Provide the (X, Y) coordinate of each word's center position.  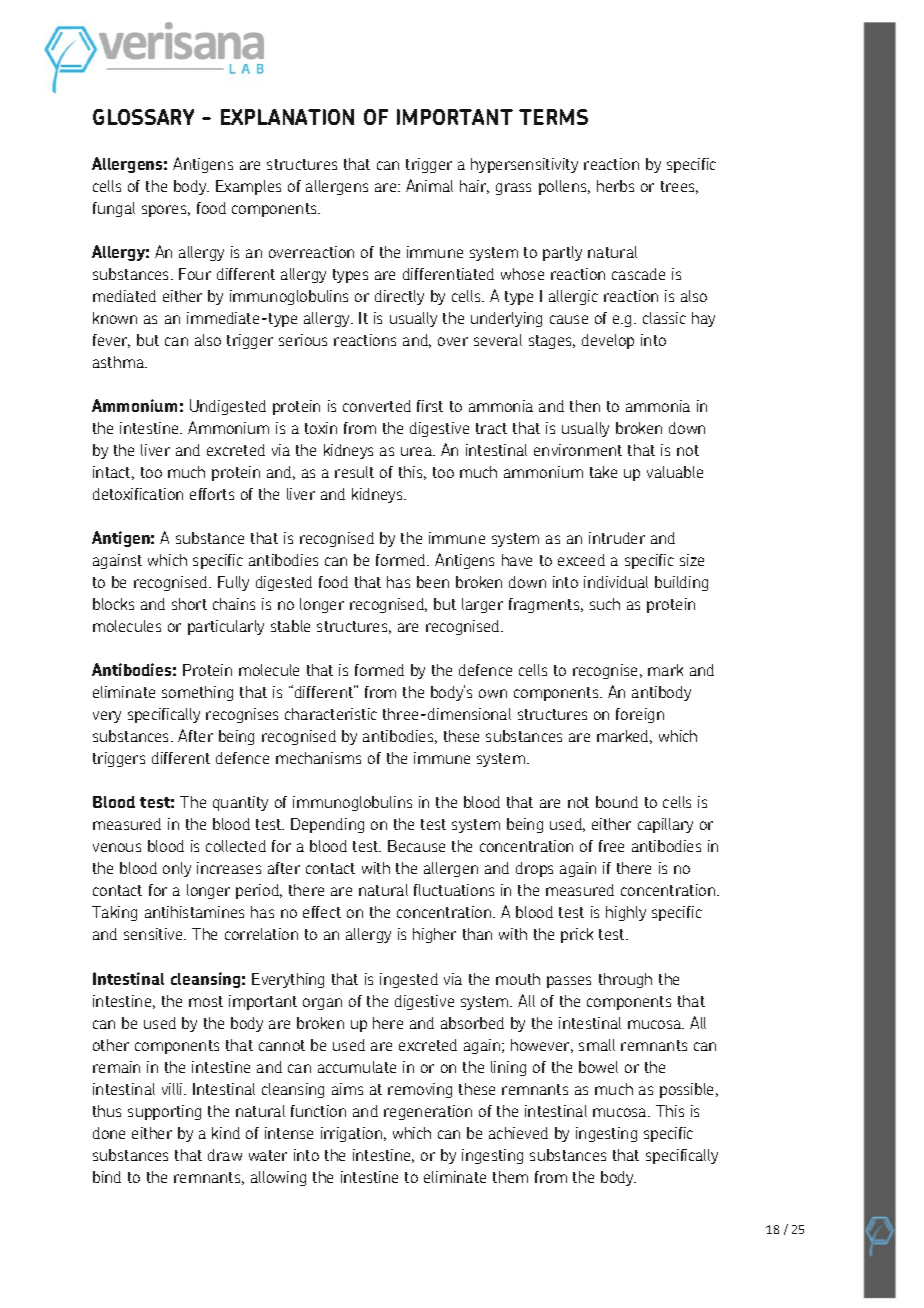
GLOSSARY (143, 117)
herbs (615, 186)
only (177, 869)
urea (417, 451)
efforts (212, 494)
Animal (429, 185)
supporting (164, 1112)
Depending (327, 825)
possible (688, 1090)
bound (617, 802)
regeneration (428, 1112)
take (603, 472)
